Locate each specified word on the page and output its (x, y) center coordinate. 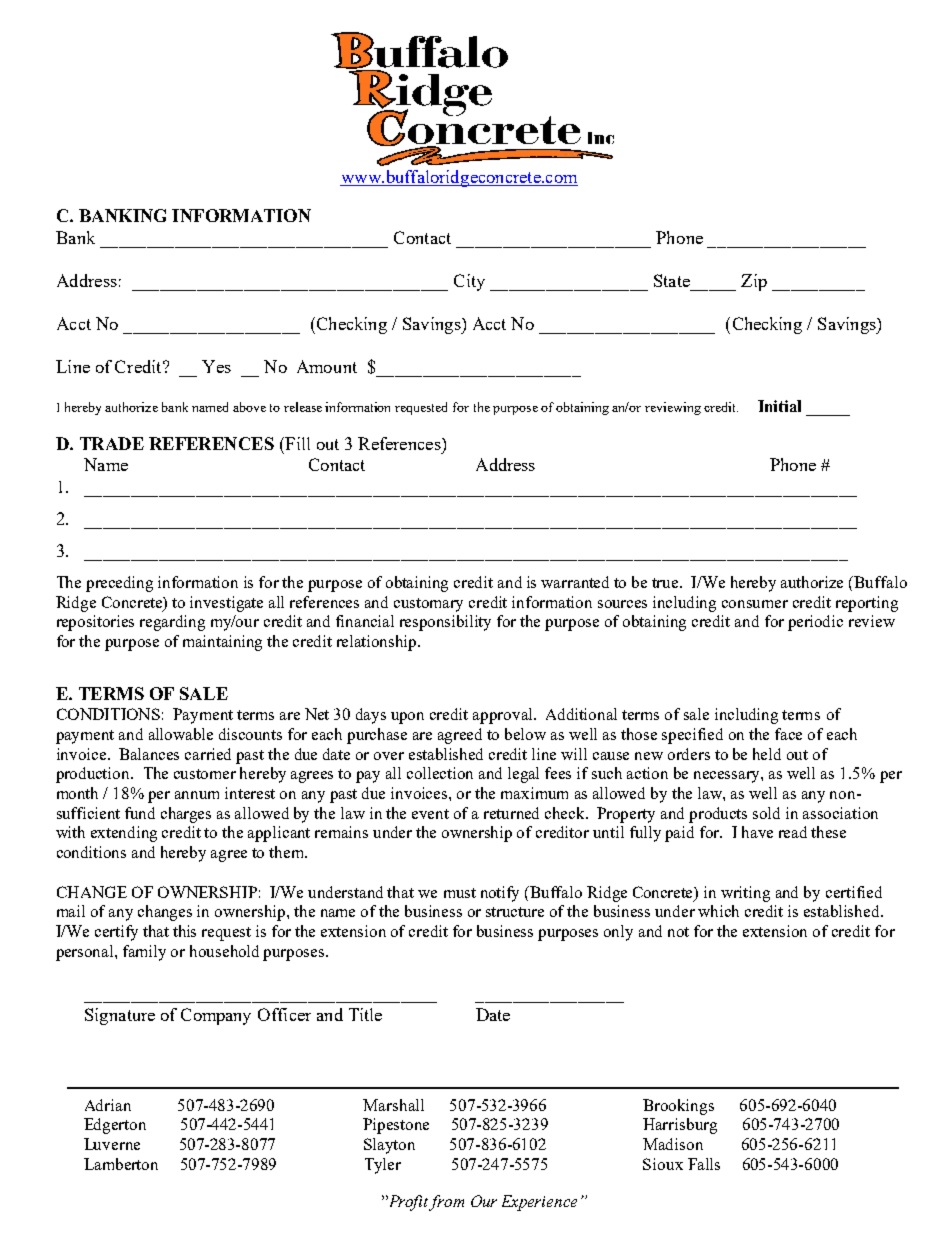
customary (428, 605)
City (469, 282)
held (767, 754)
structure (515, 912)
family (144, 953)
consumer (755, 604)
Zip (754, 282)
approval (504, 716)
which (718, 911)
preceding (119, 584)
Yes (216, 366)
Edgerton (115, 1126)
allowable (181, 734)
